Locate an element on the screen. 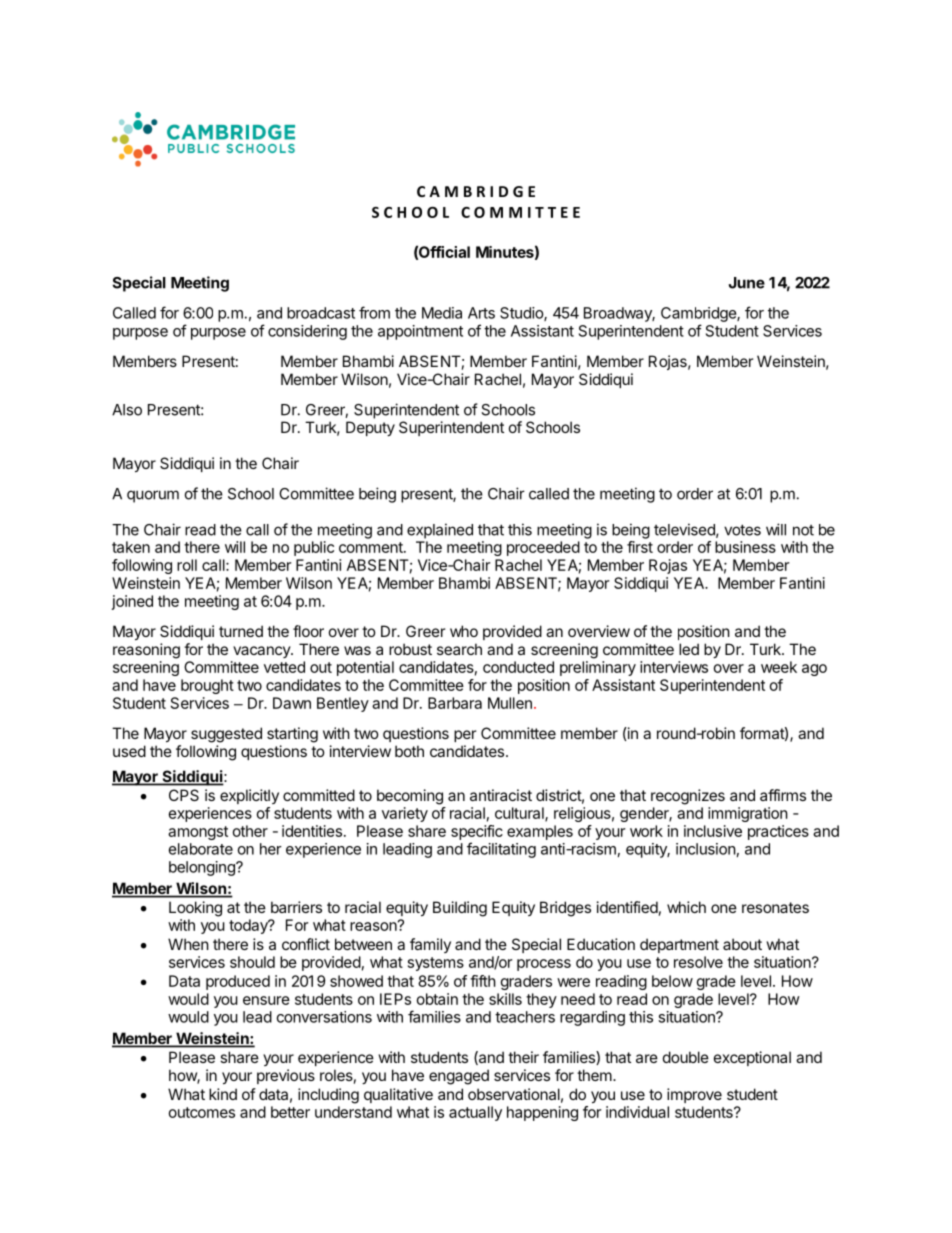  engaged is located at coordinates (459, 1077).
